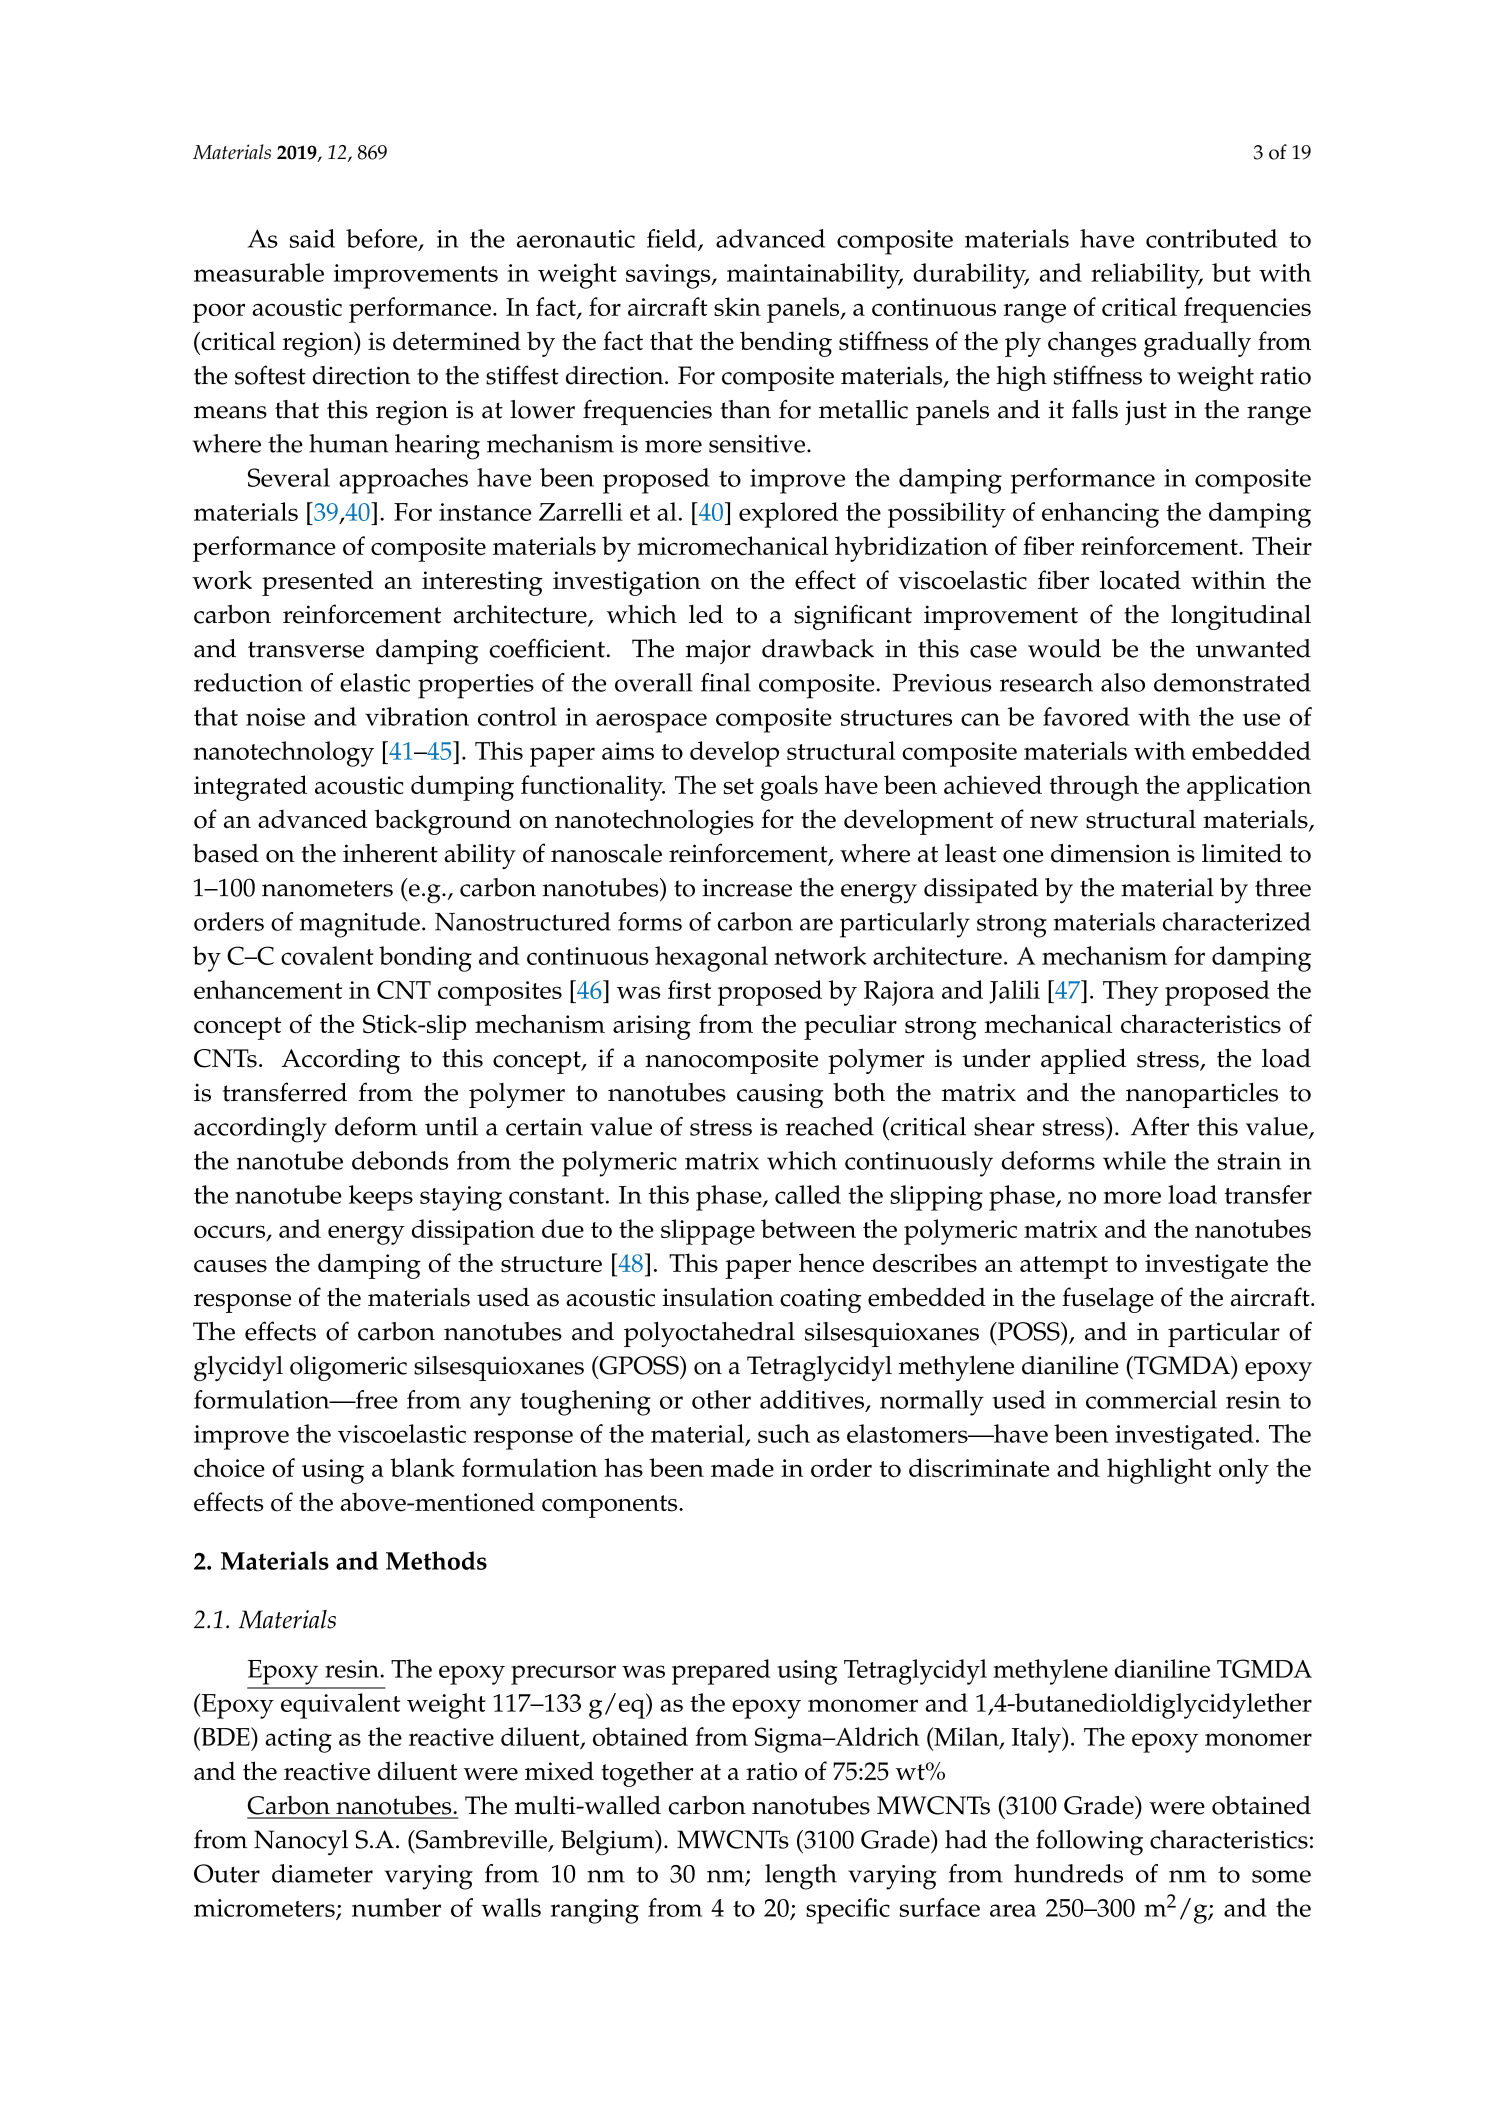 Image resolution: width=1505 pixels, height=2128 pixels. Describe the element at coordinates (747, 888) in the screenshot. I see `increase` at that location.
